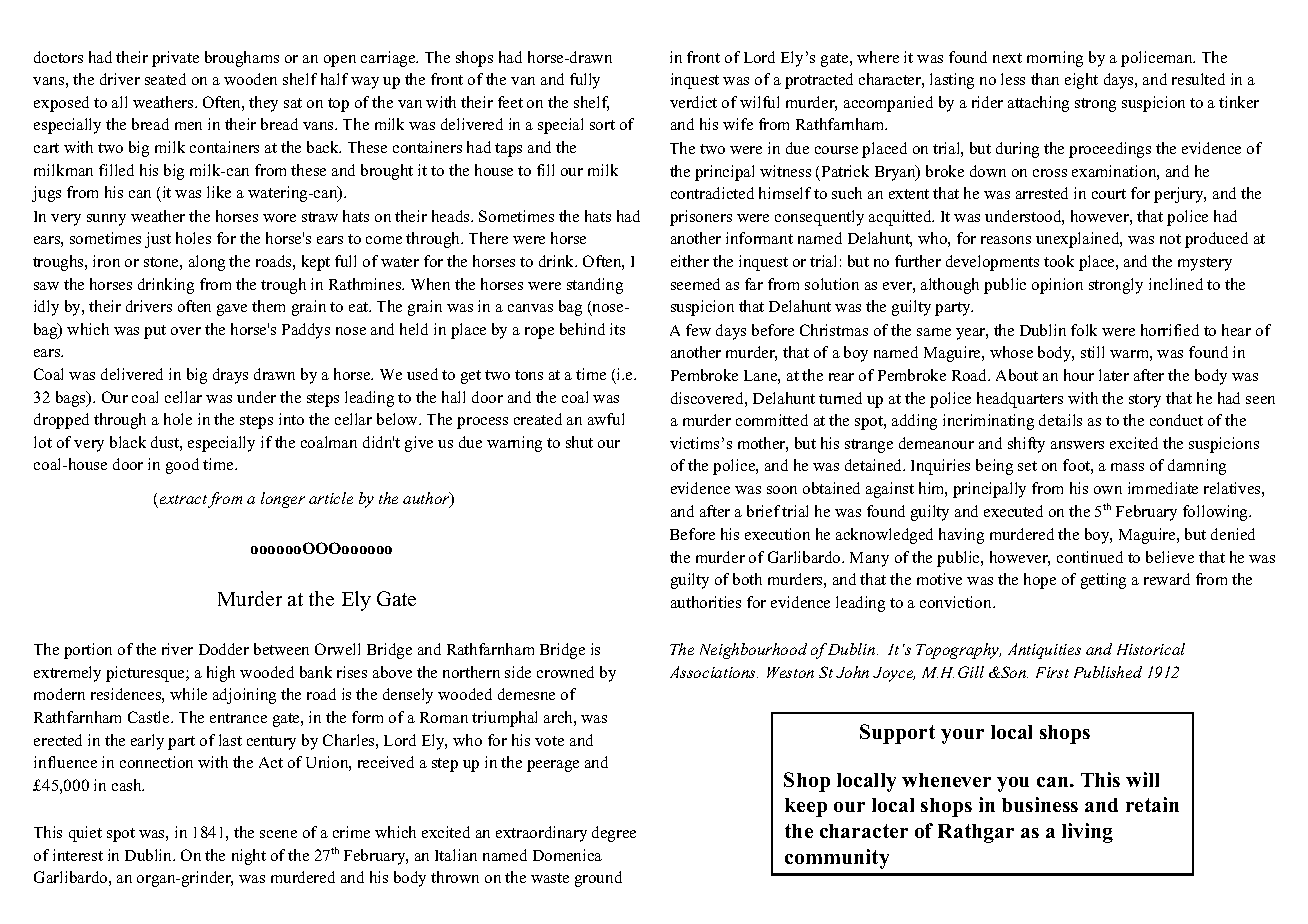 This screenshot has height=924, width=1308. Describe the element at coordinates (281, 649) in the screenshot. I see `between` at that location.
